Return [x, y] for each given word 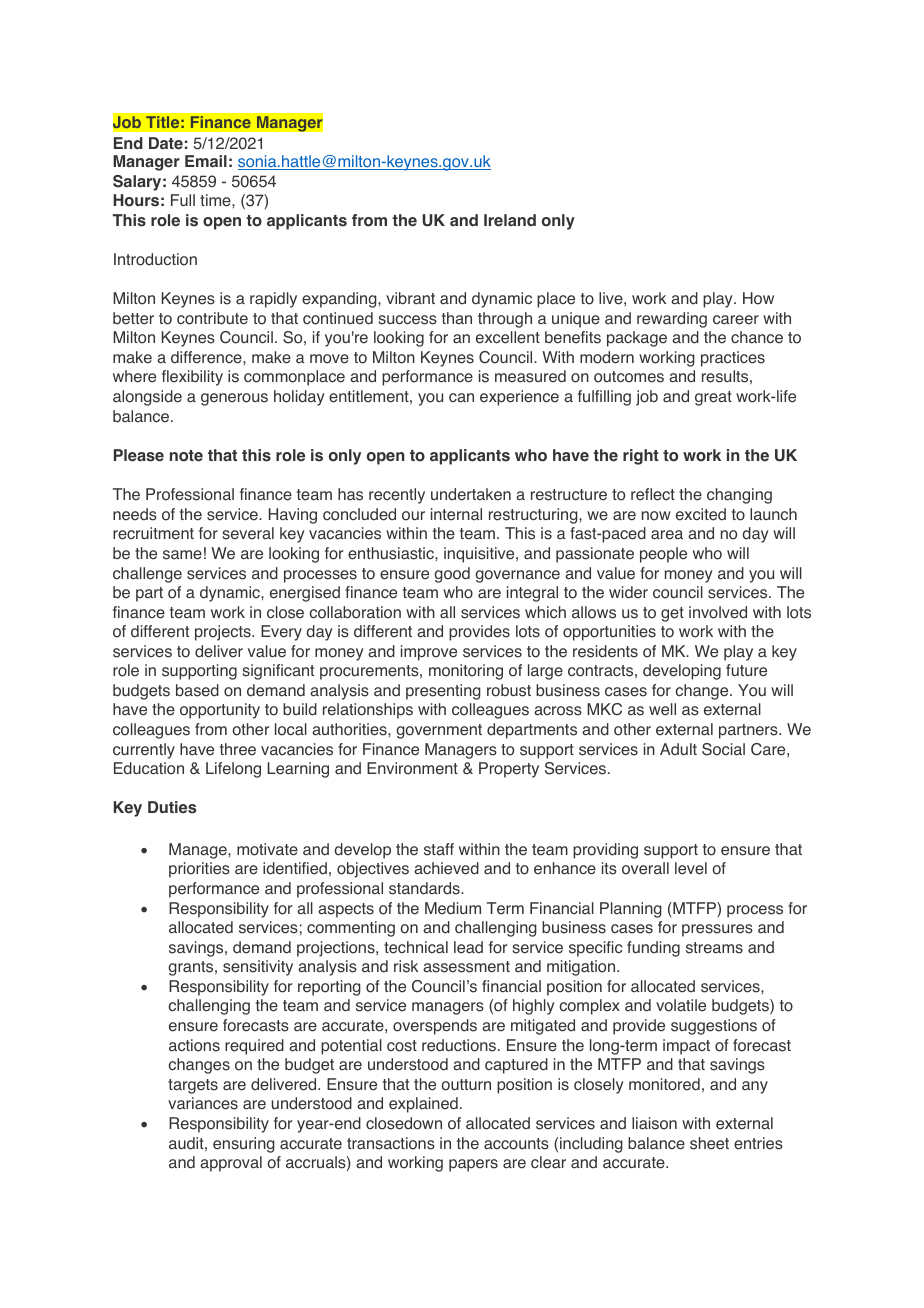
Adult [678, 749]
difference [207, 357]
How [758, 298]
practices [733, 359]
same [182, 555]
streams [714, 948]
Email [206, 161]
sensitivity [258, 968]
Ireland [510, 220]
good [452, 575]
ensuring [244, 1145]
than [457, 318]
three [238, 749]
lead [468, 947]
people [663, 555]
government [439, 731]
